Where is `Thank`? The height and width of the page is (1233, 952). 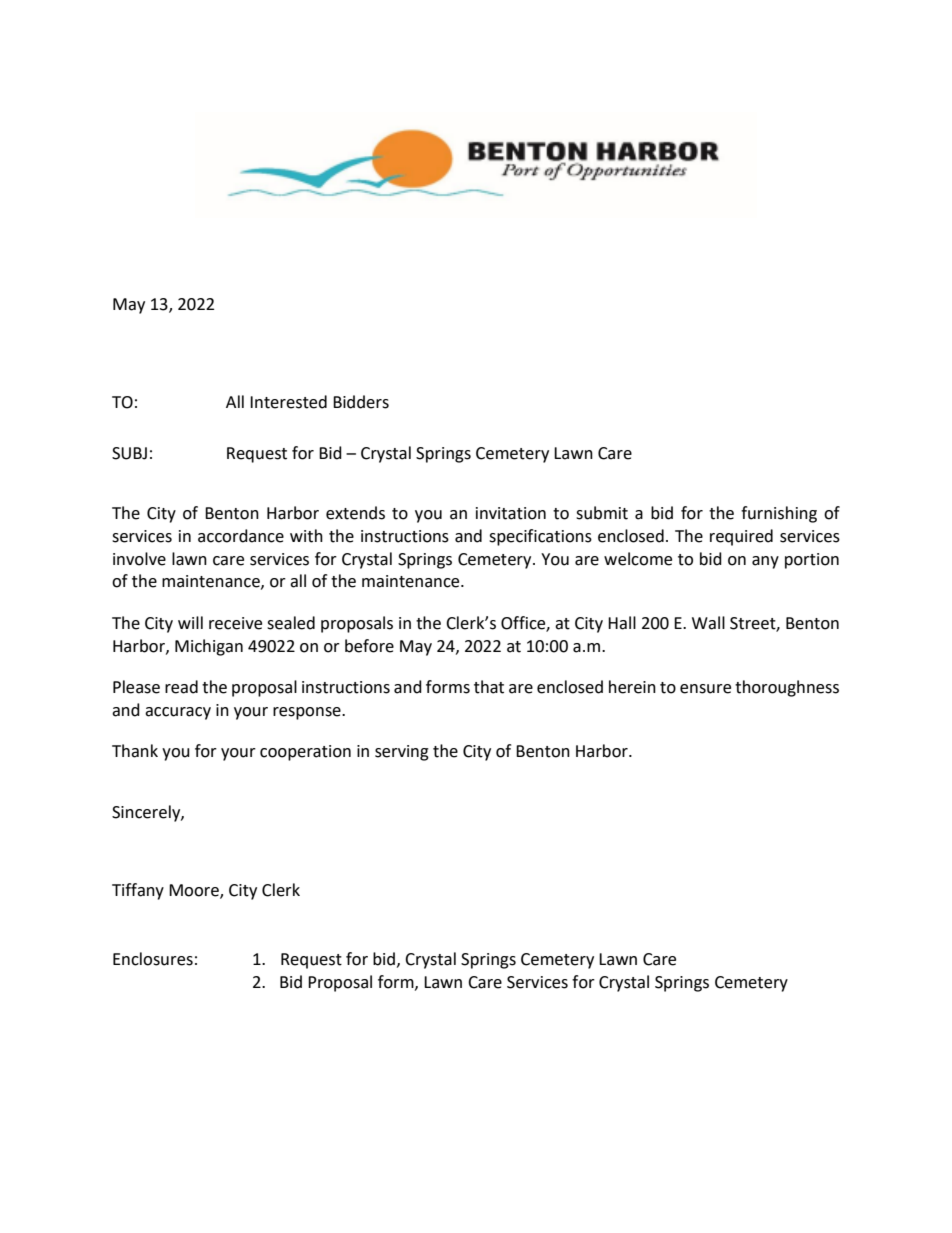
Thank is located at coordinates (135, 751).
